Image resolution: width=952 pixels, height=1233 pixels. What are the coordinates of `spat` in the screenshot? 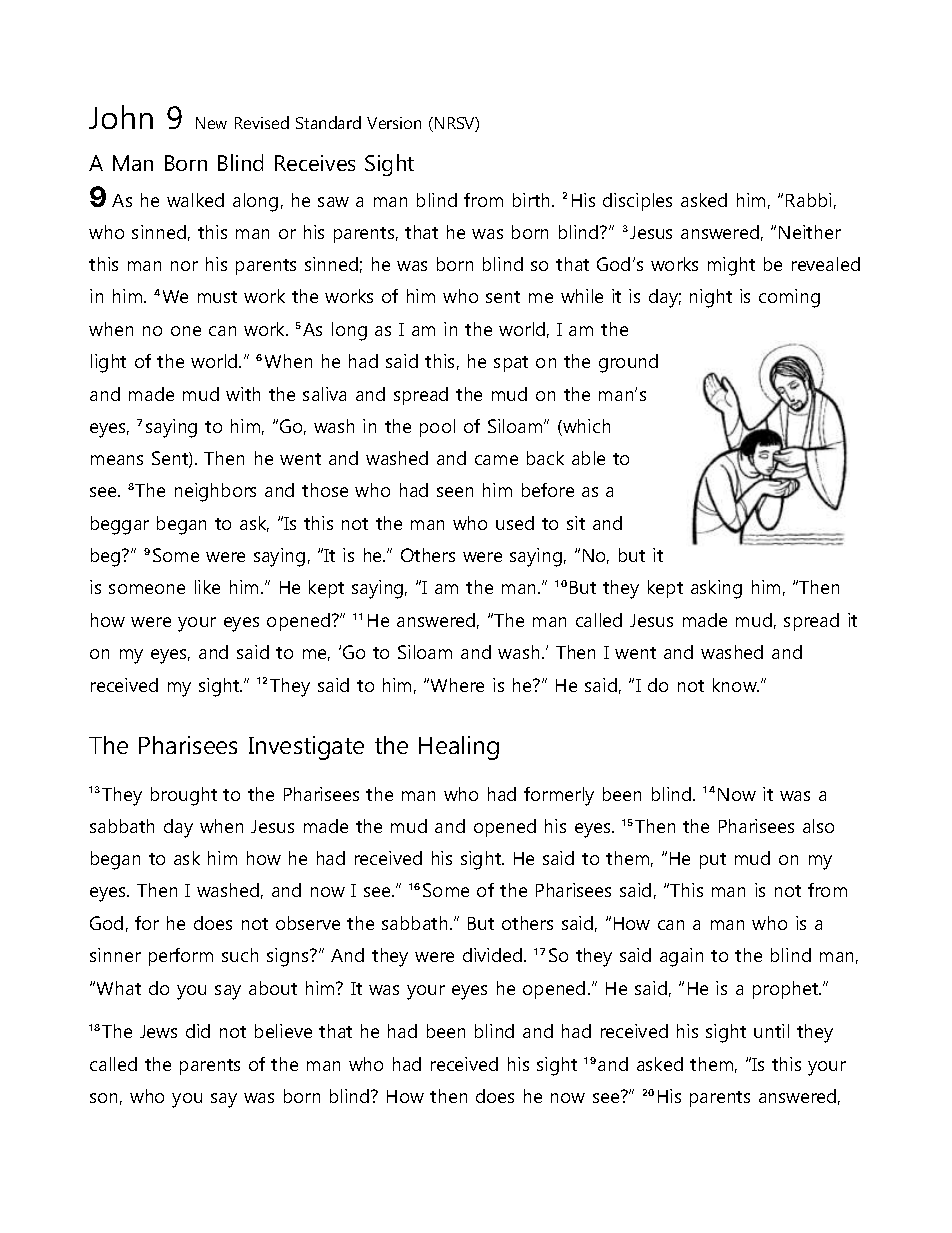 It's located at (511, 364).
